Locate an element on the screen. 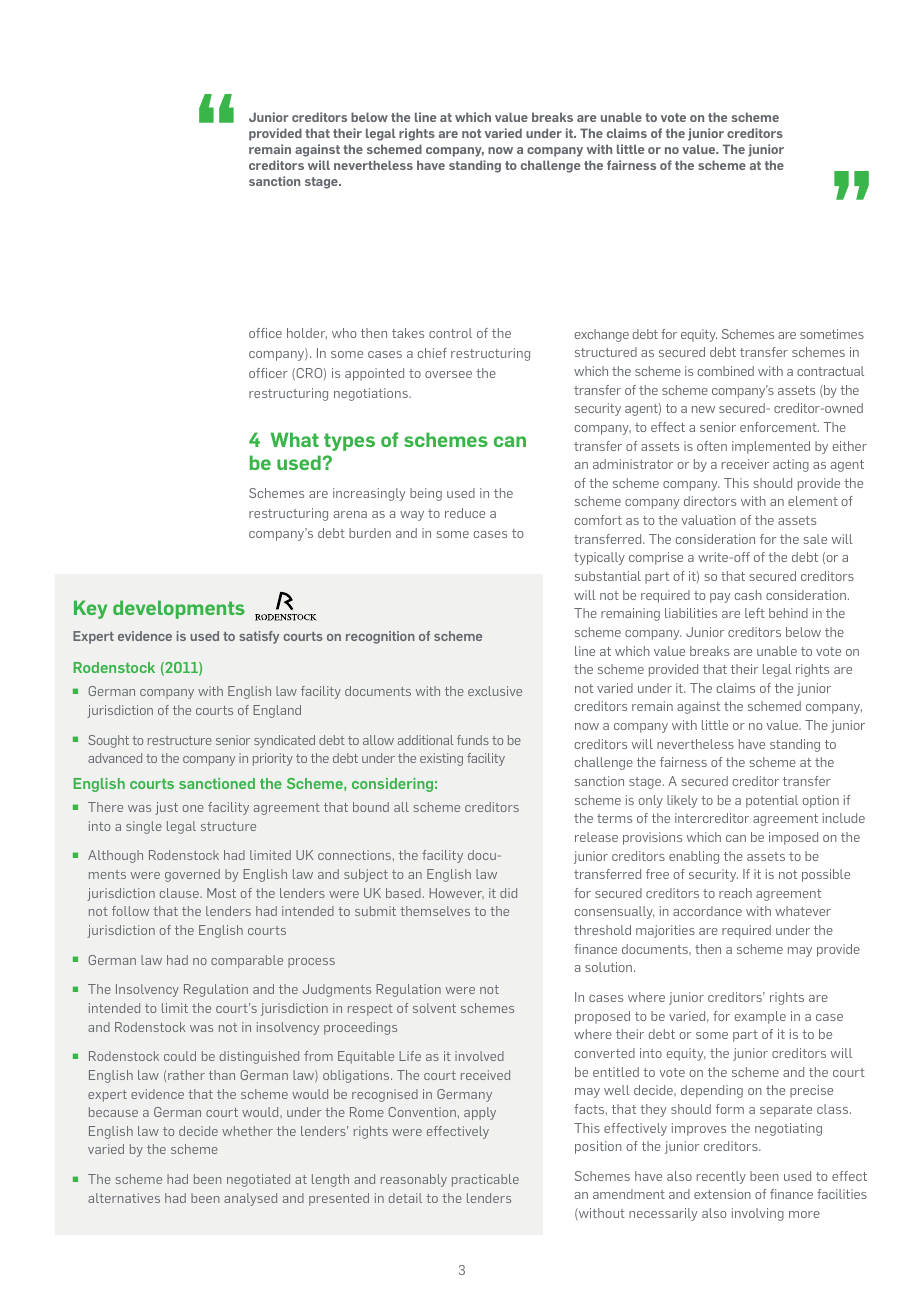 This screenshot has width=924, height=1308. imposed is located at coordinates (793, 838).
